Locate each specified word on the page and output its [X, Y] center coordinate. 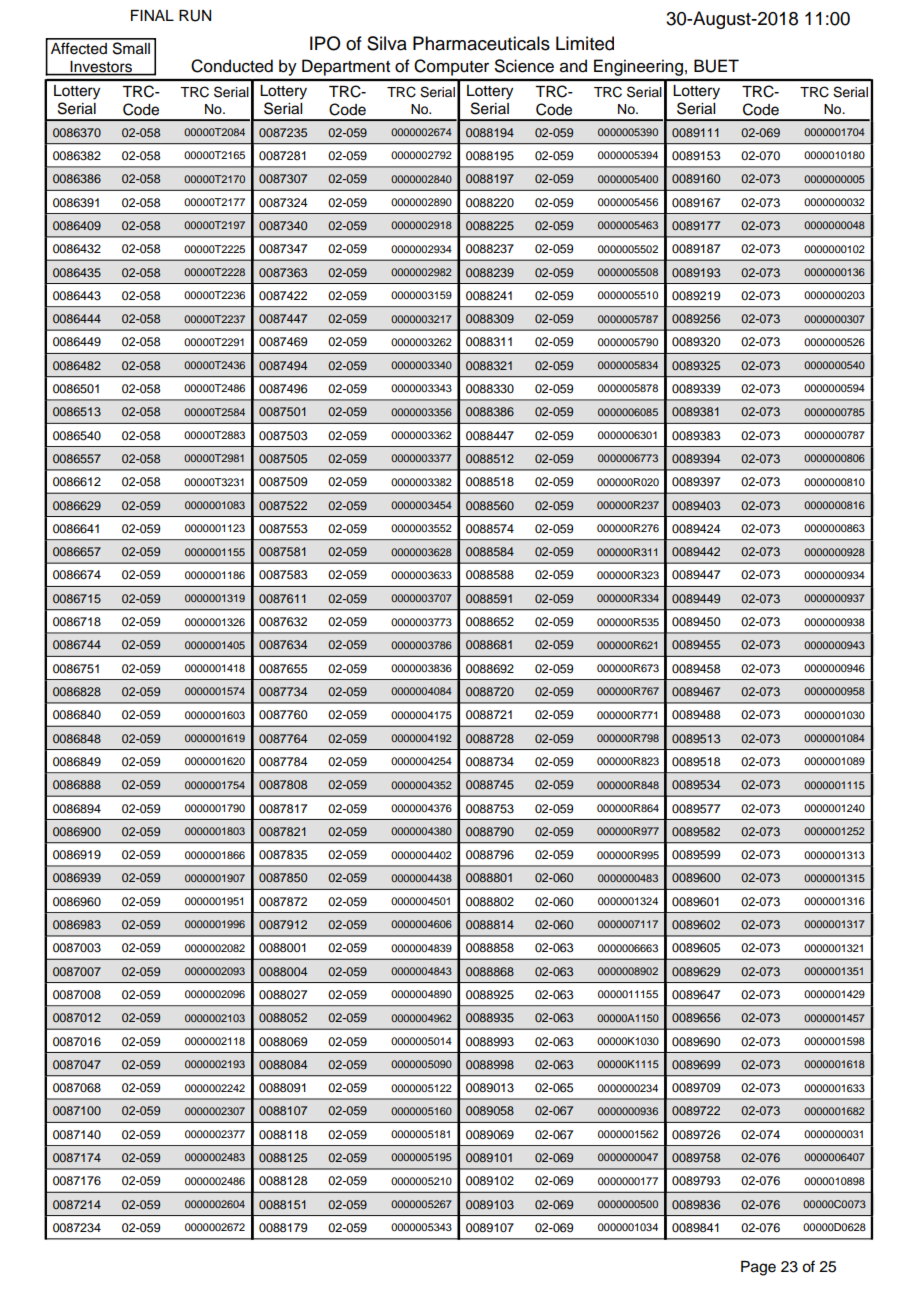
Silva [387, 43]
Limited [585, 43]
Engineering [638, 67]
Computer [451, 67]
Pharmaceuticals [481, 43]
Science [524, 66]
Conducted [232, 66]
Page [758, 1268]
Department [346, 67]
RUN [195, 16]
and [573, 66]
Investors [101, 66]
